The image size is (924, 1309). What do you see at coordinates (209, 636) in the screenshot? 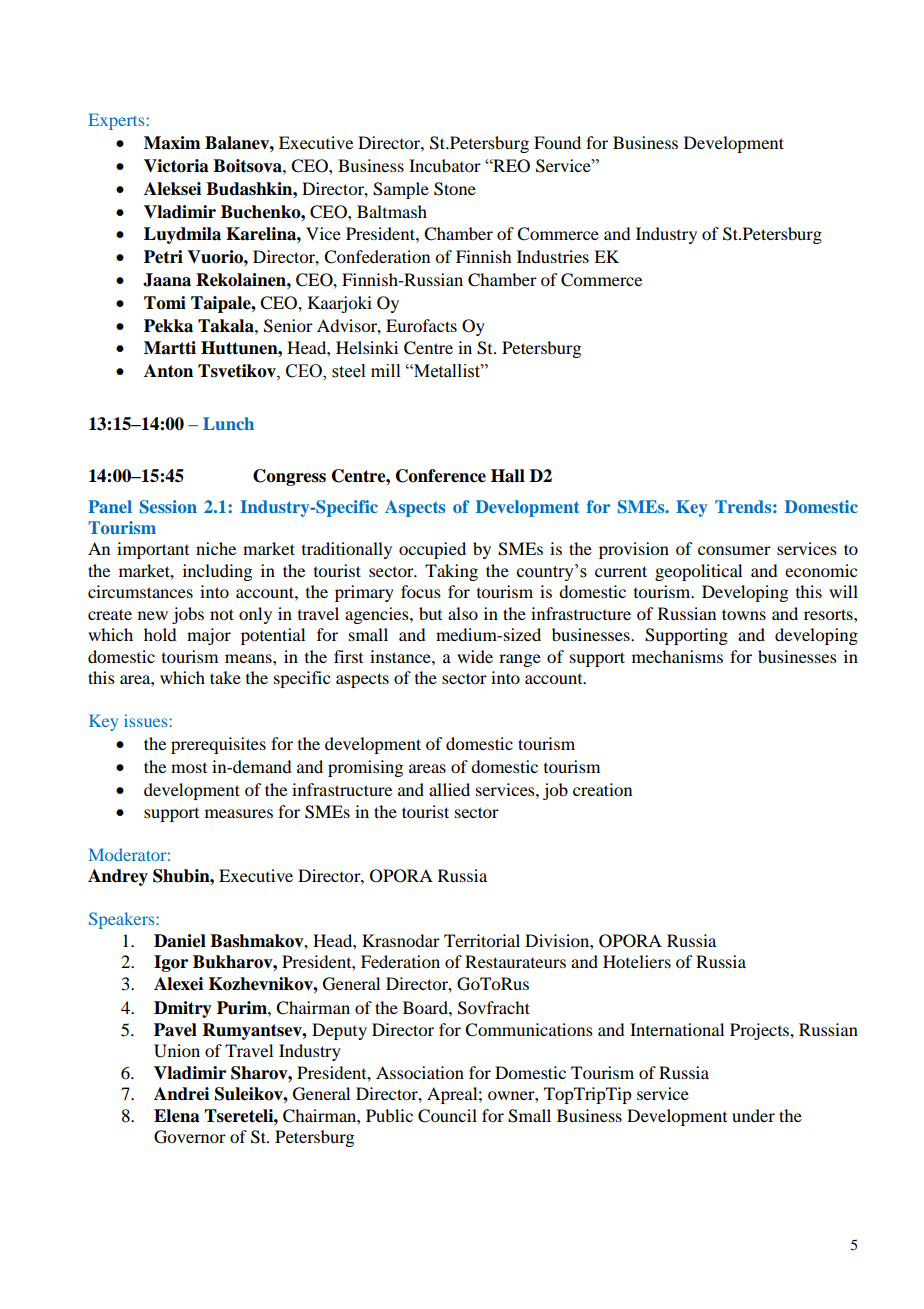
I see `major` at bounding box center [209, 636].
